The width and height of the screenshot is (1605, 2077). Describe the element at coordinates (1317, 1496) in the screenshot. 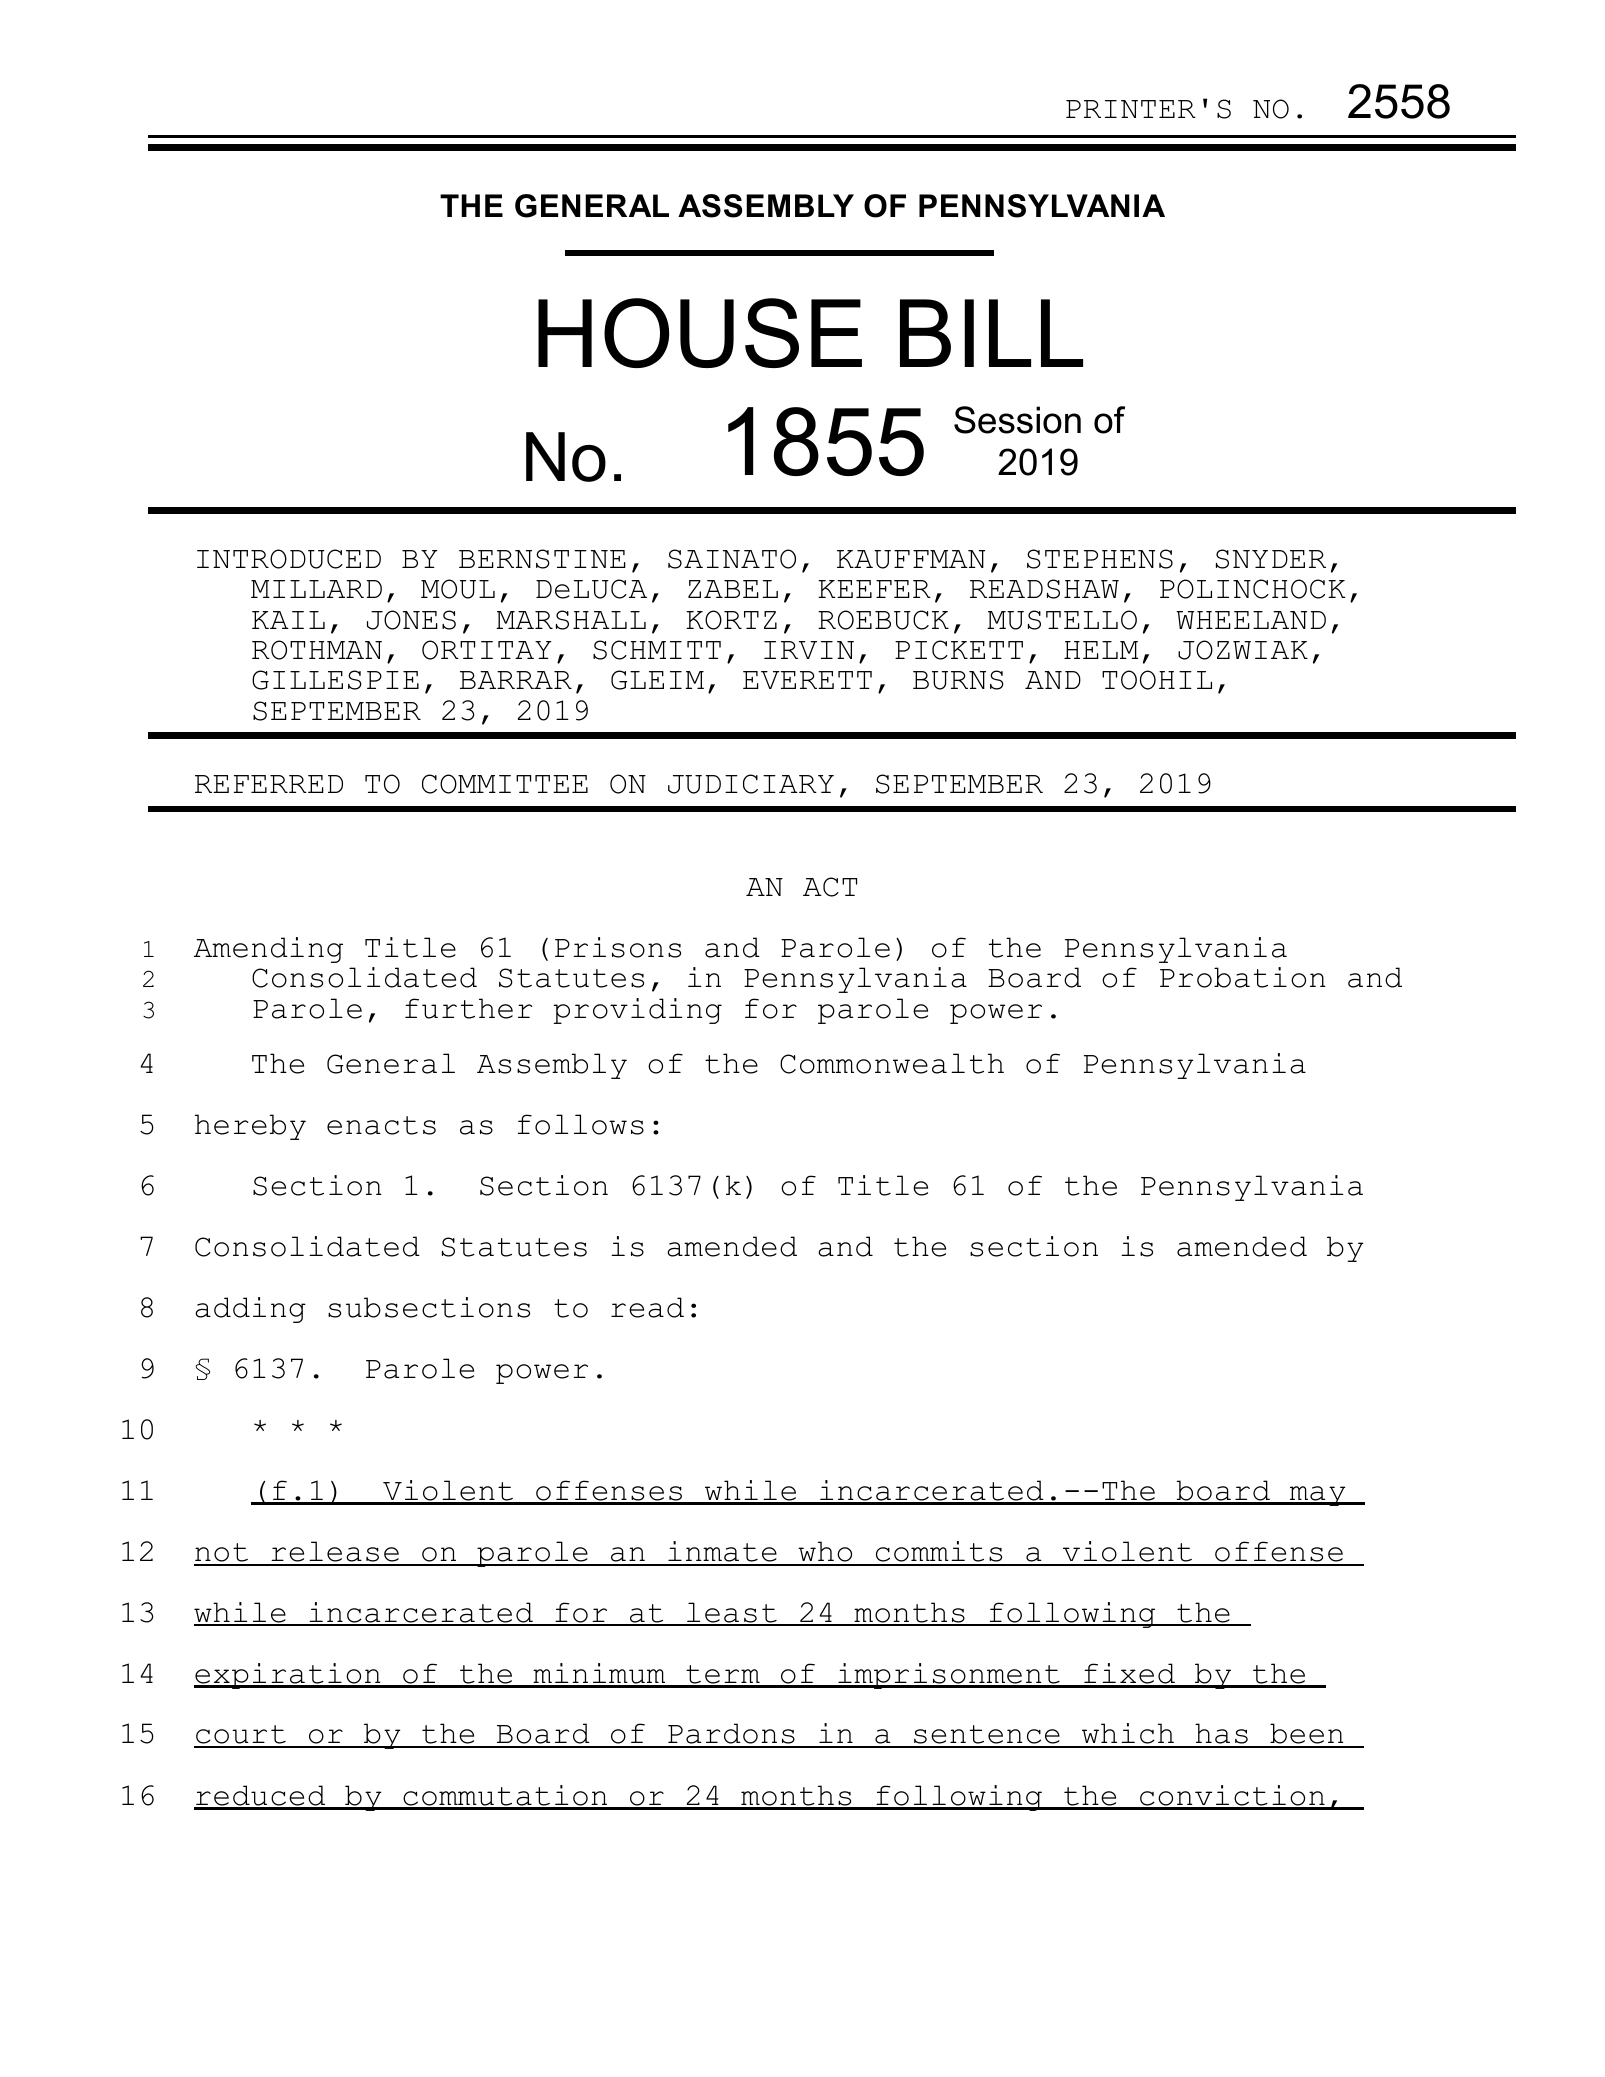

I see `may` at that location.
